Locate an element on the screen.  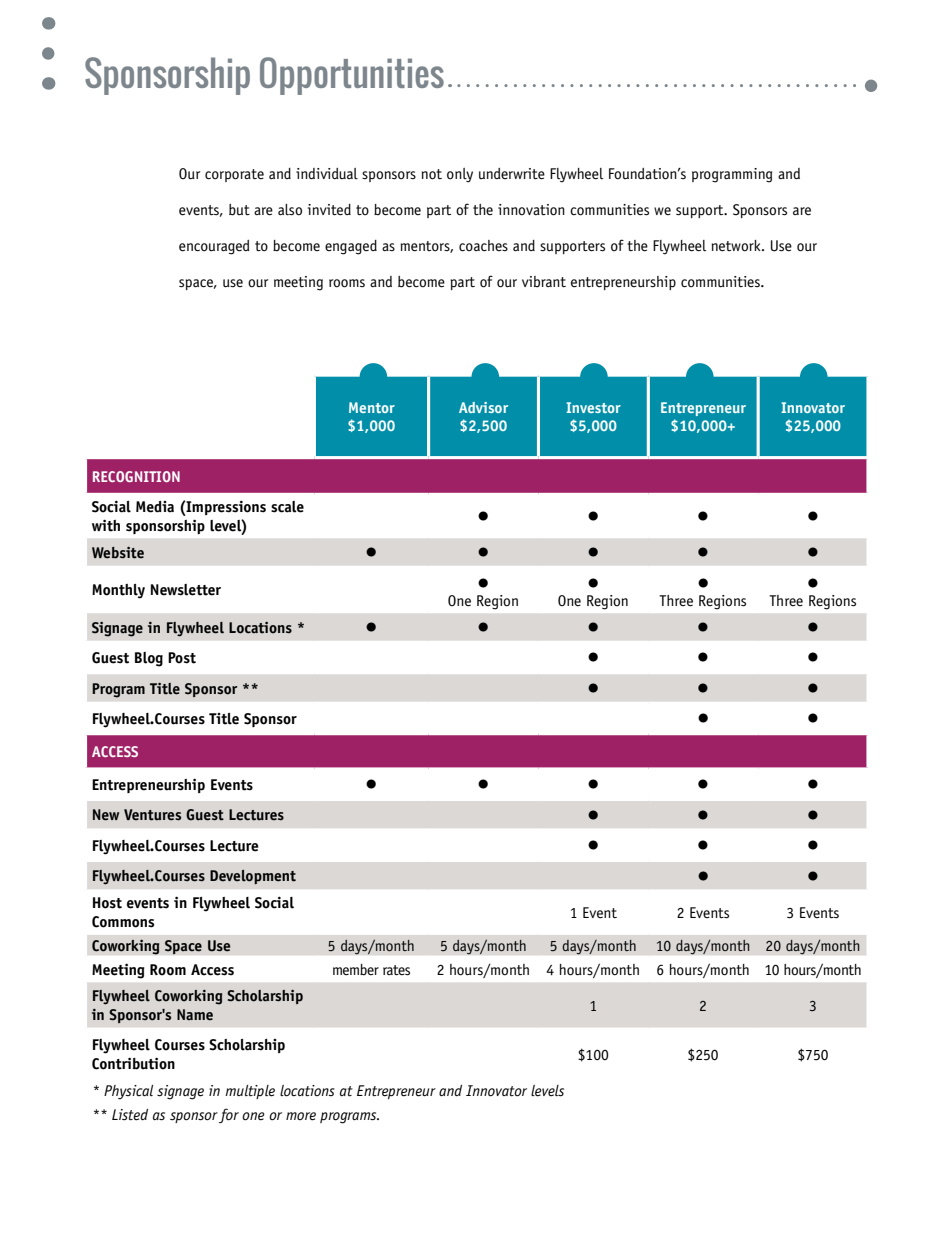
RECOGNITION is located at coordinates (136, 476).
